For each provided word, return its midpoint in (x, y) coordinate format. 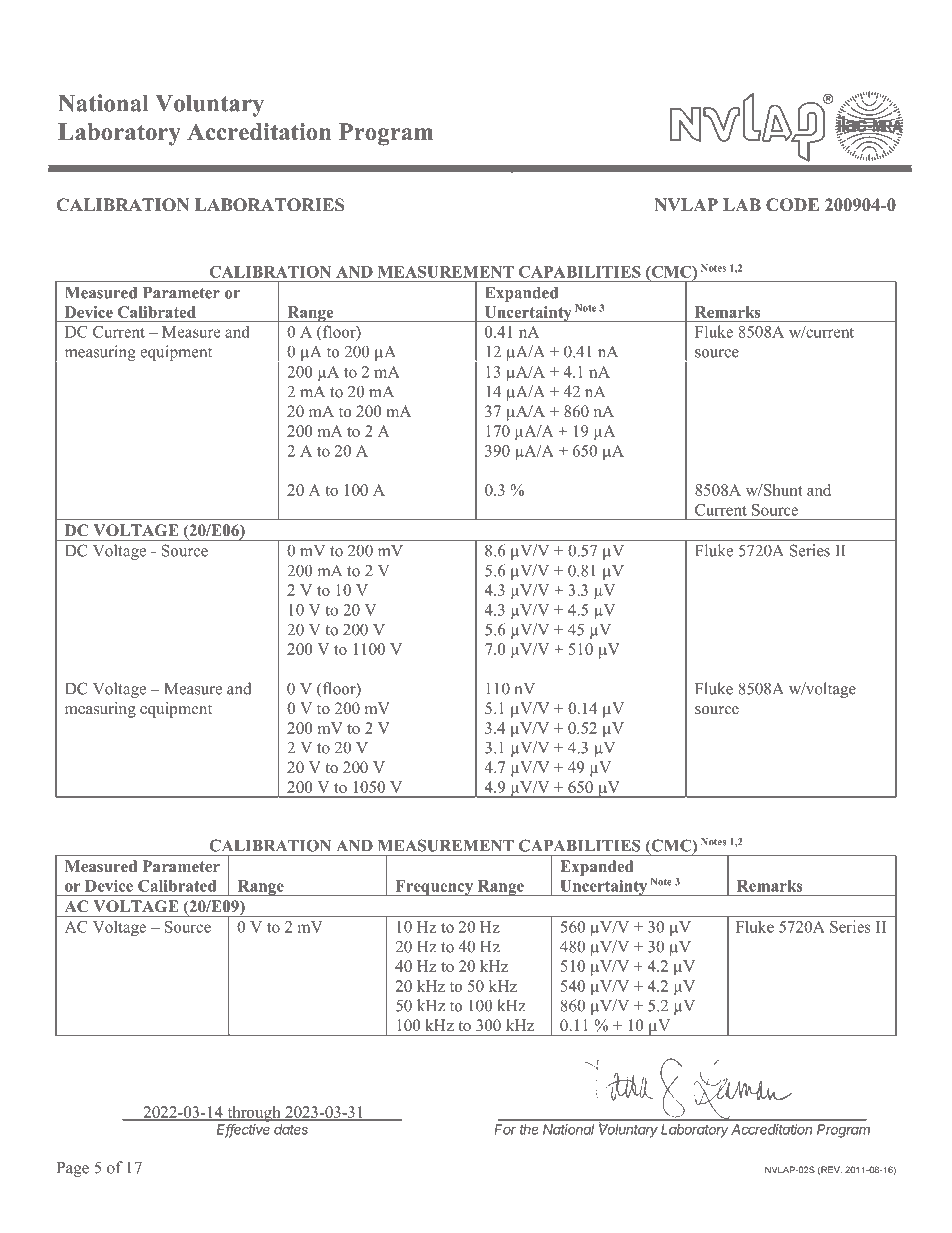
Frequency (434, 888)
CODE (792, 205)
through (254, 1114)
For (505, 1129)
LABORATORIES (269, 205)
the (529, 1129)
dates (291, 1129)
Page (73, 1169)
